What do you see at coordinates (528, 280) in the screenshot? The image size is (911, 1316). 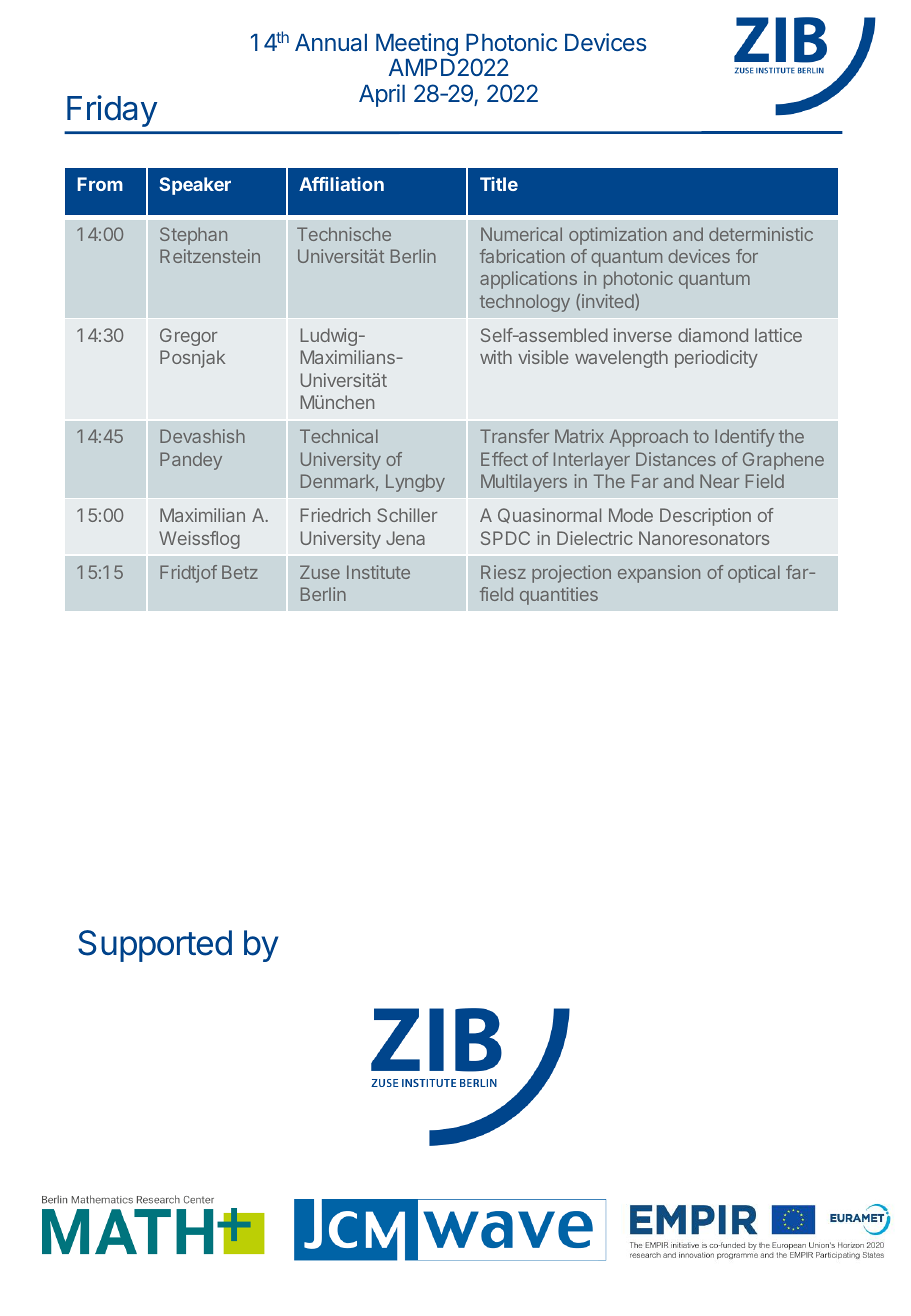 I see `applications` at bounding box center [528, 280].
